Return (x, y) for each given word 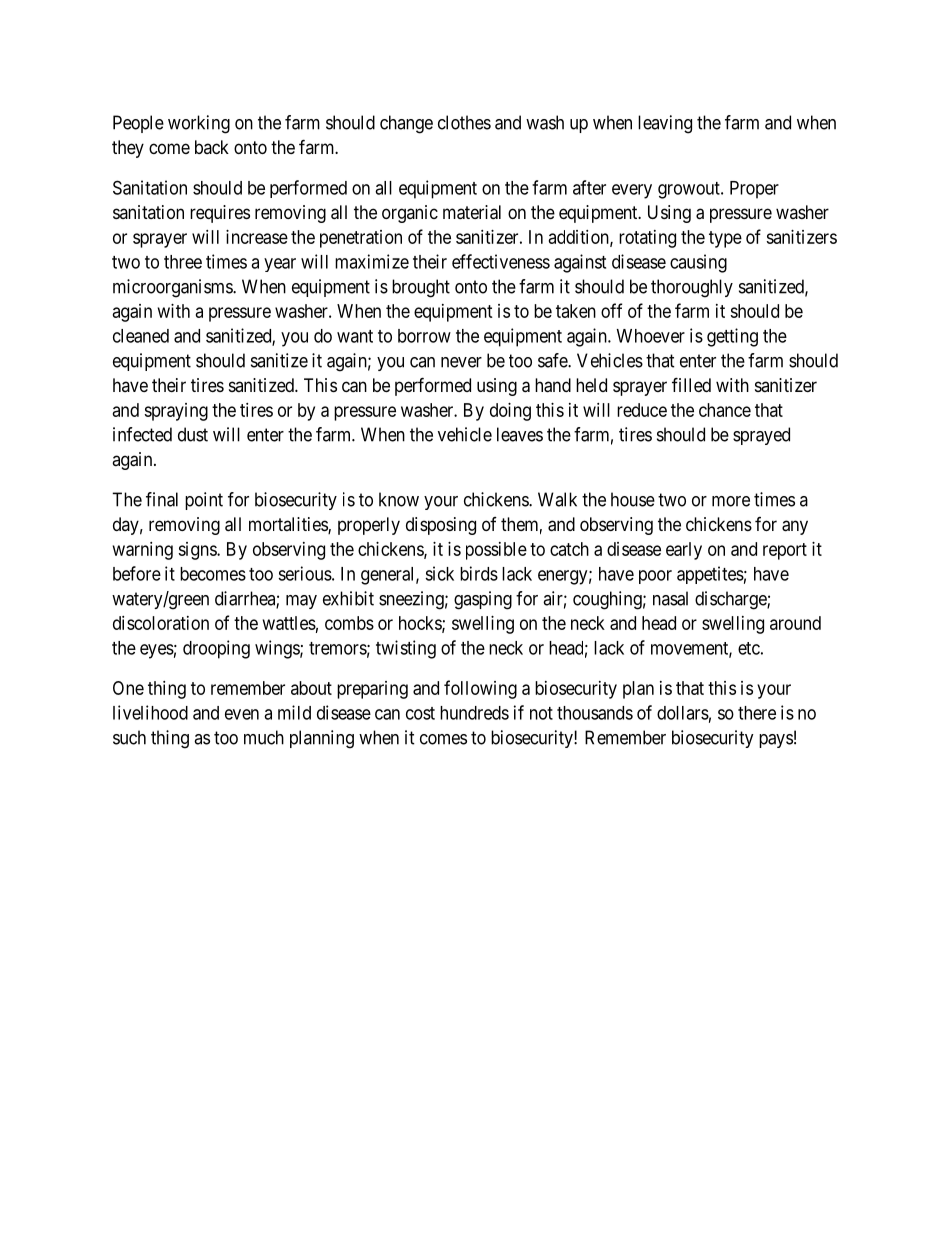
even (242, 714)
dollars (683, 713)
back (212, 147)
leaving (665, 124)
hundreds (474, 713)
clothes (464, 122)
